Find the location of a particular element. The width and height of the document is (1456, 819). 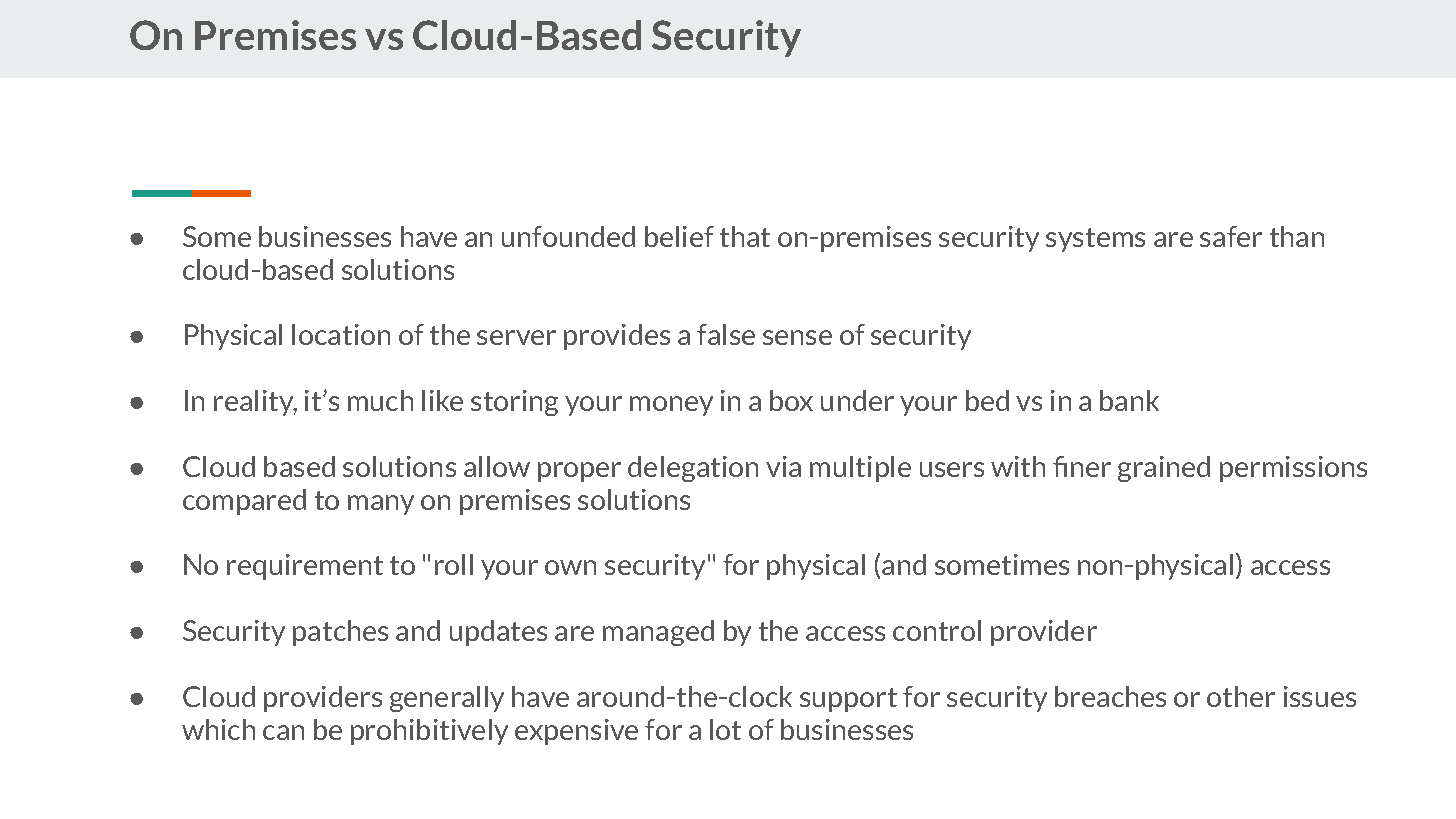

via is located at coordinates (783, 466).
